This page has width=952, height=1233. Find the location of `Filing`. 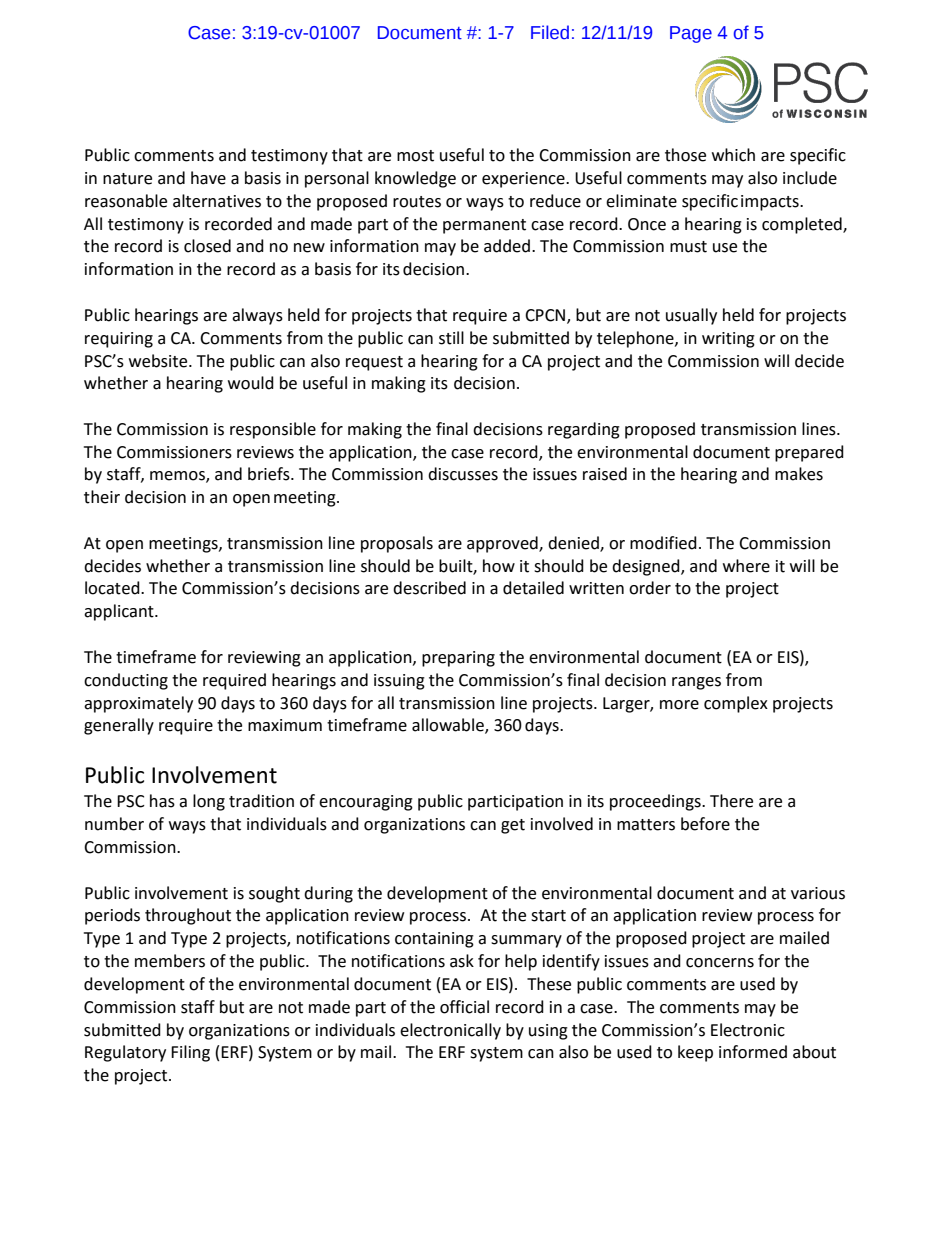

Filing is located at coordinates (190, 1053).
